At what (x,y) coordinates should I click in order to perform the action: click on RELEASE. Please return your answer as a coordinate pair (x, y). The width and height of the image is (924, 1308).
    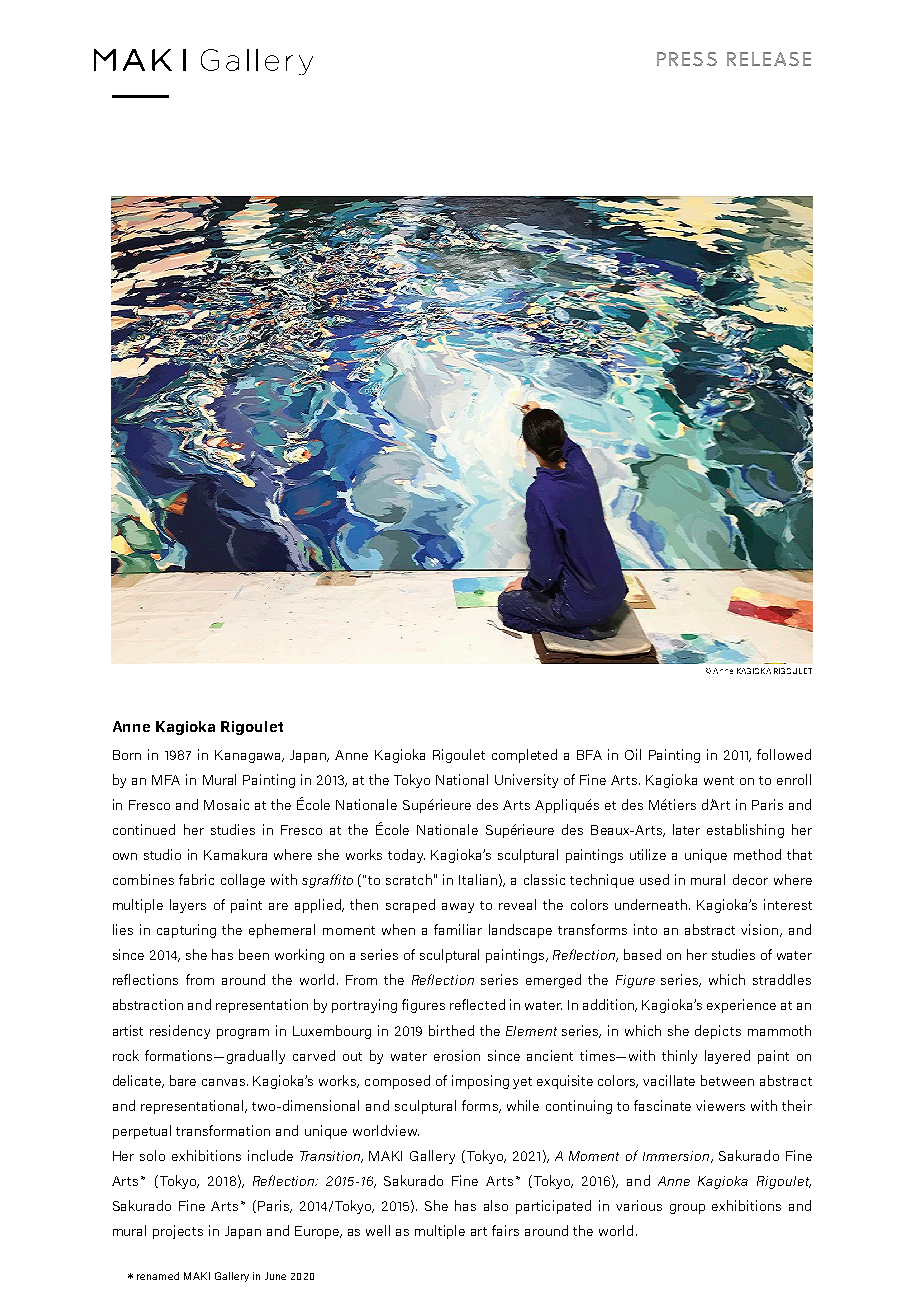
    Looking at the image, I should click on (769, 59).
